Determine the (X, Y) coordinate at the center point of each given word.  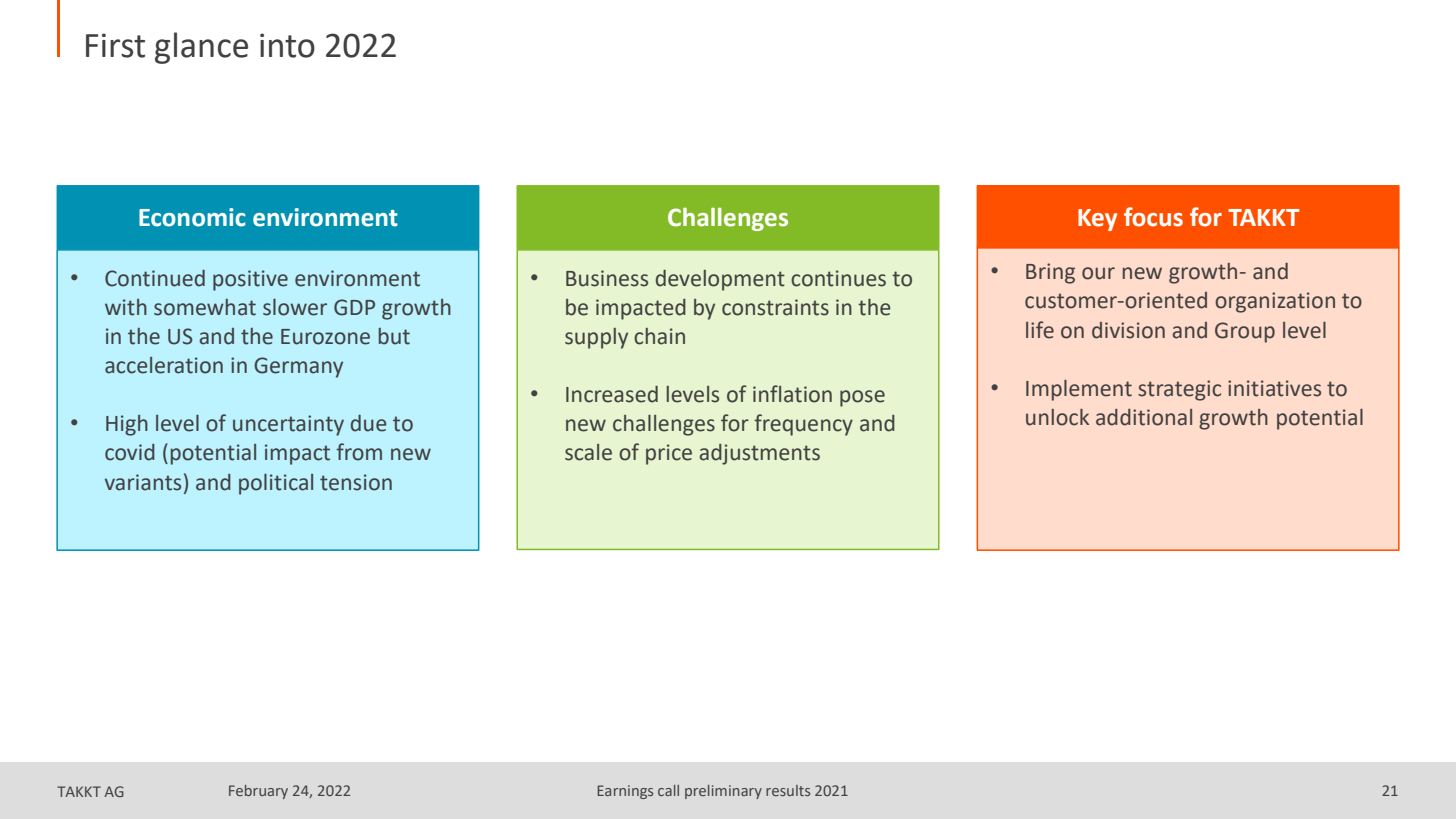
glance (201, 48)
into (287, 45)
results (788, 790)
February (258, 792)
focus (1153, 217)
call (668, 790)
